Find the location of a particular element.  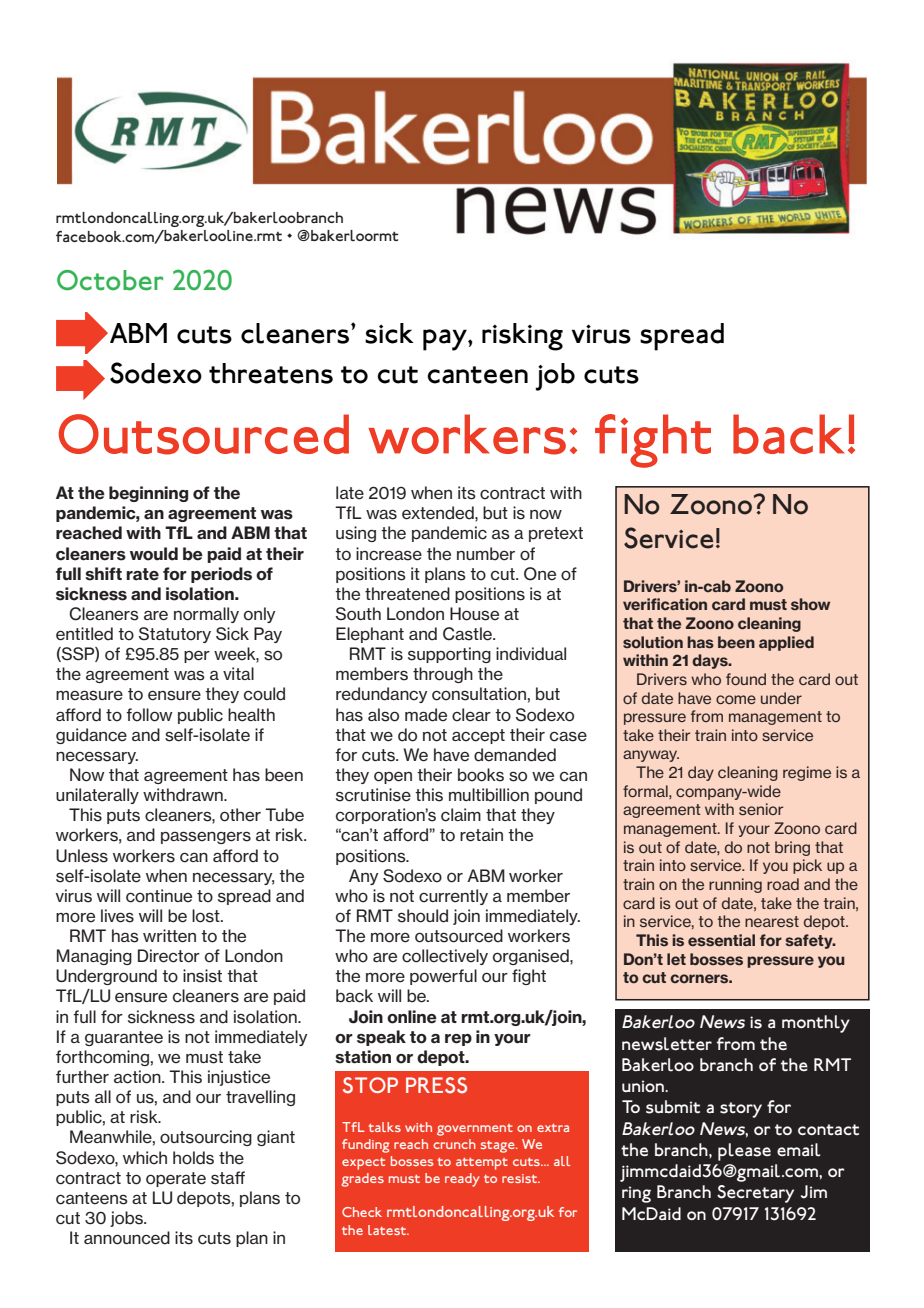

pretext is located at coordinates (556, 534).
